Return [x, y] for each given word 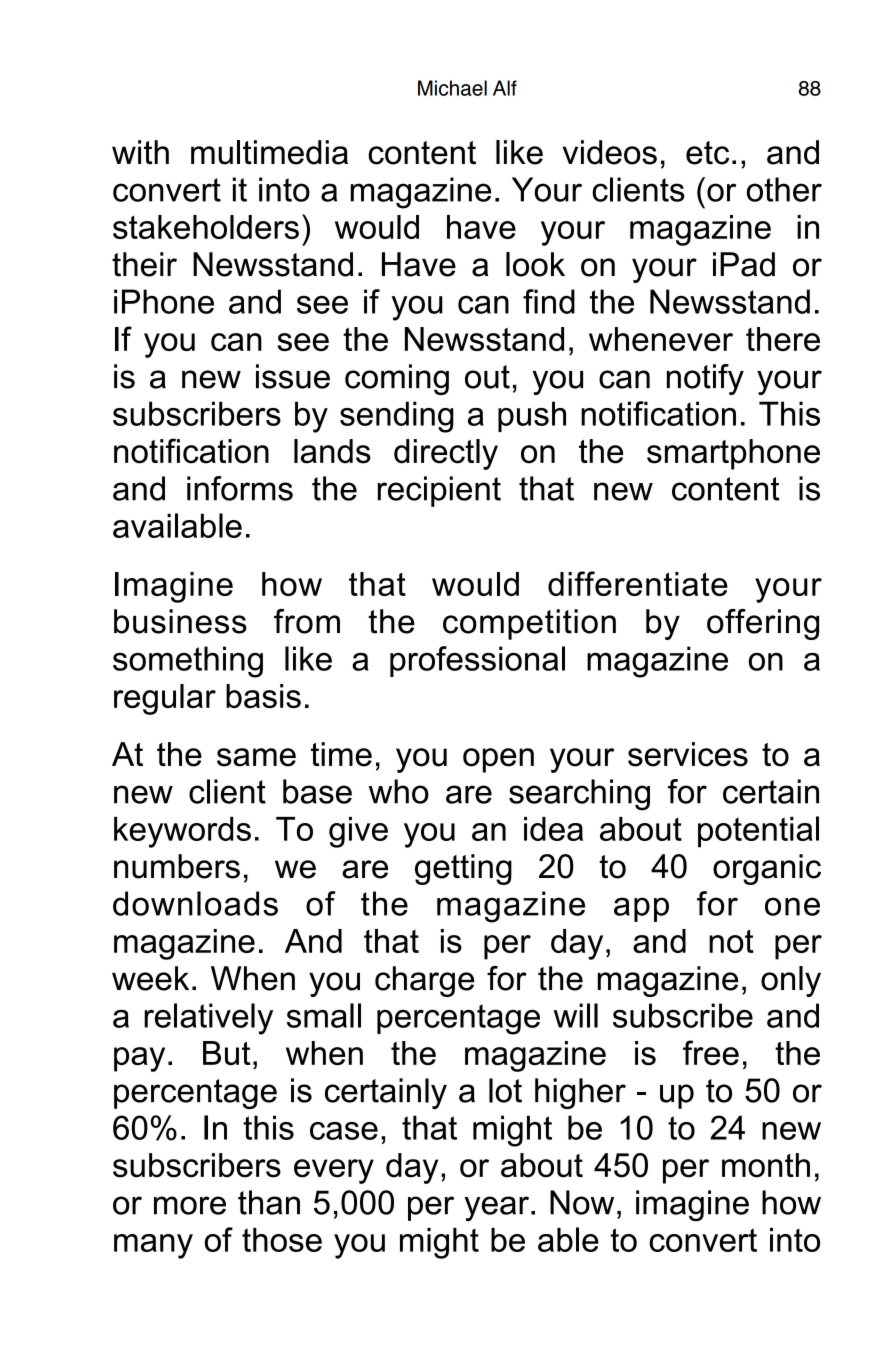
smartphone [733, 454]
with [140, 152]
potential [758, 832]
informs [240, 488]
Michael [452, 88]
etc [707, 153]
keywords [182, 832]
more [190, 1205]
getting [463, 869]
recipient [439, 491]
